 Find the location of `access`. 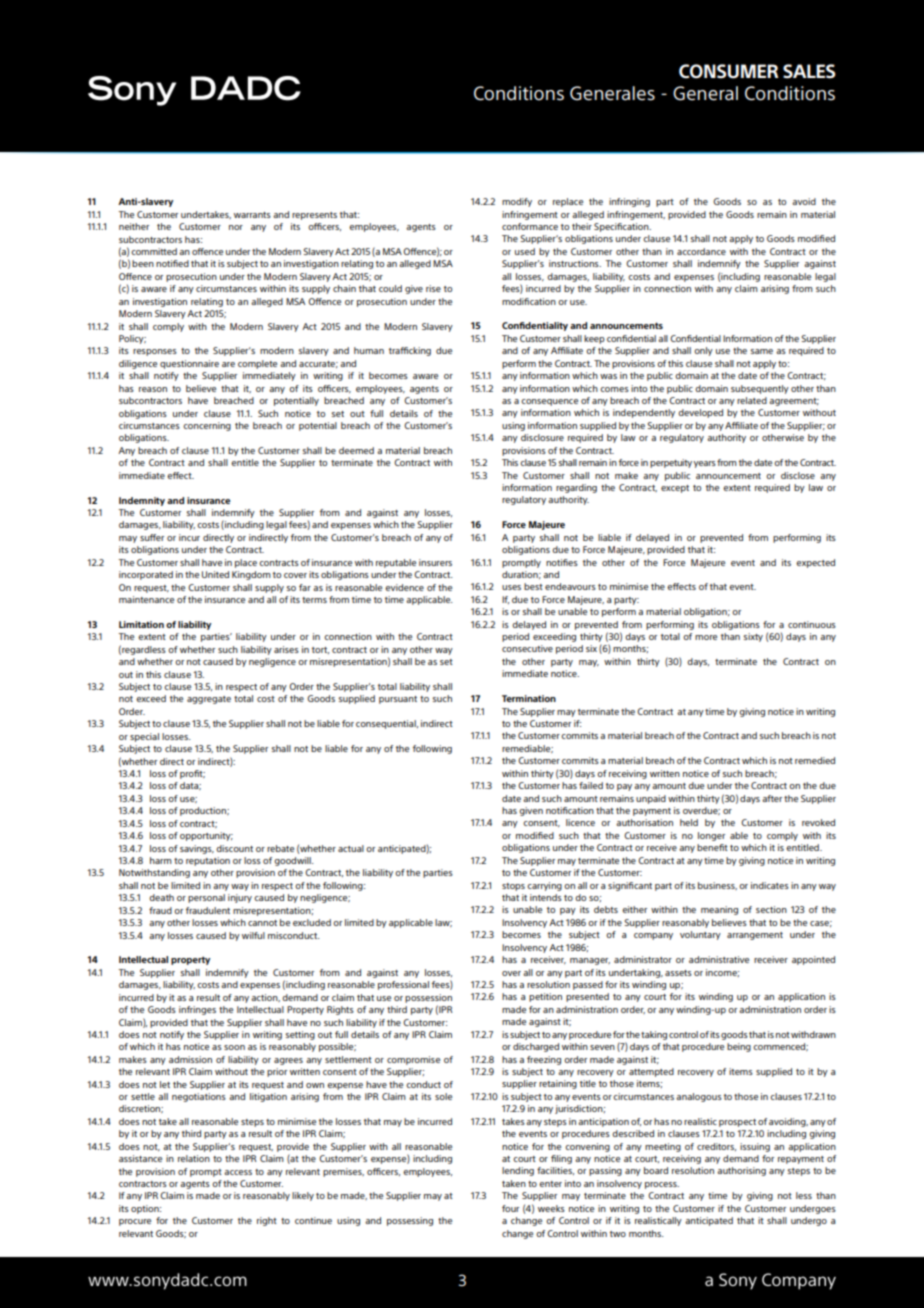

access is located at coordinates (238, 1172).
